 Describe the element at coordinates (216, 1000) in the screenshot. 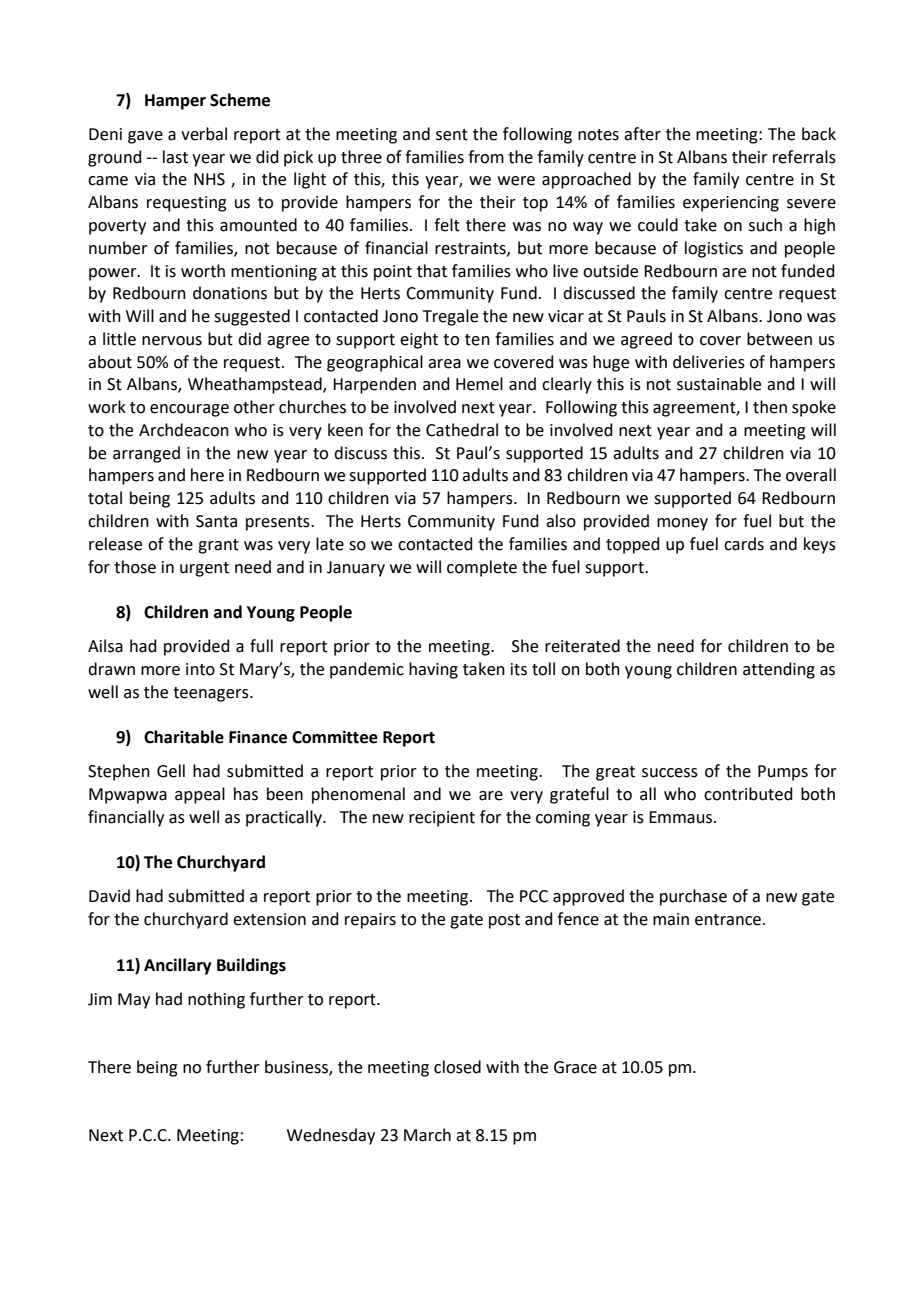

I see `nothing` at that location.
